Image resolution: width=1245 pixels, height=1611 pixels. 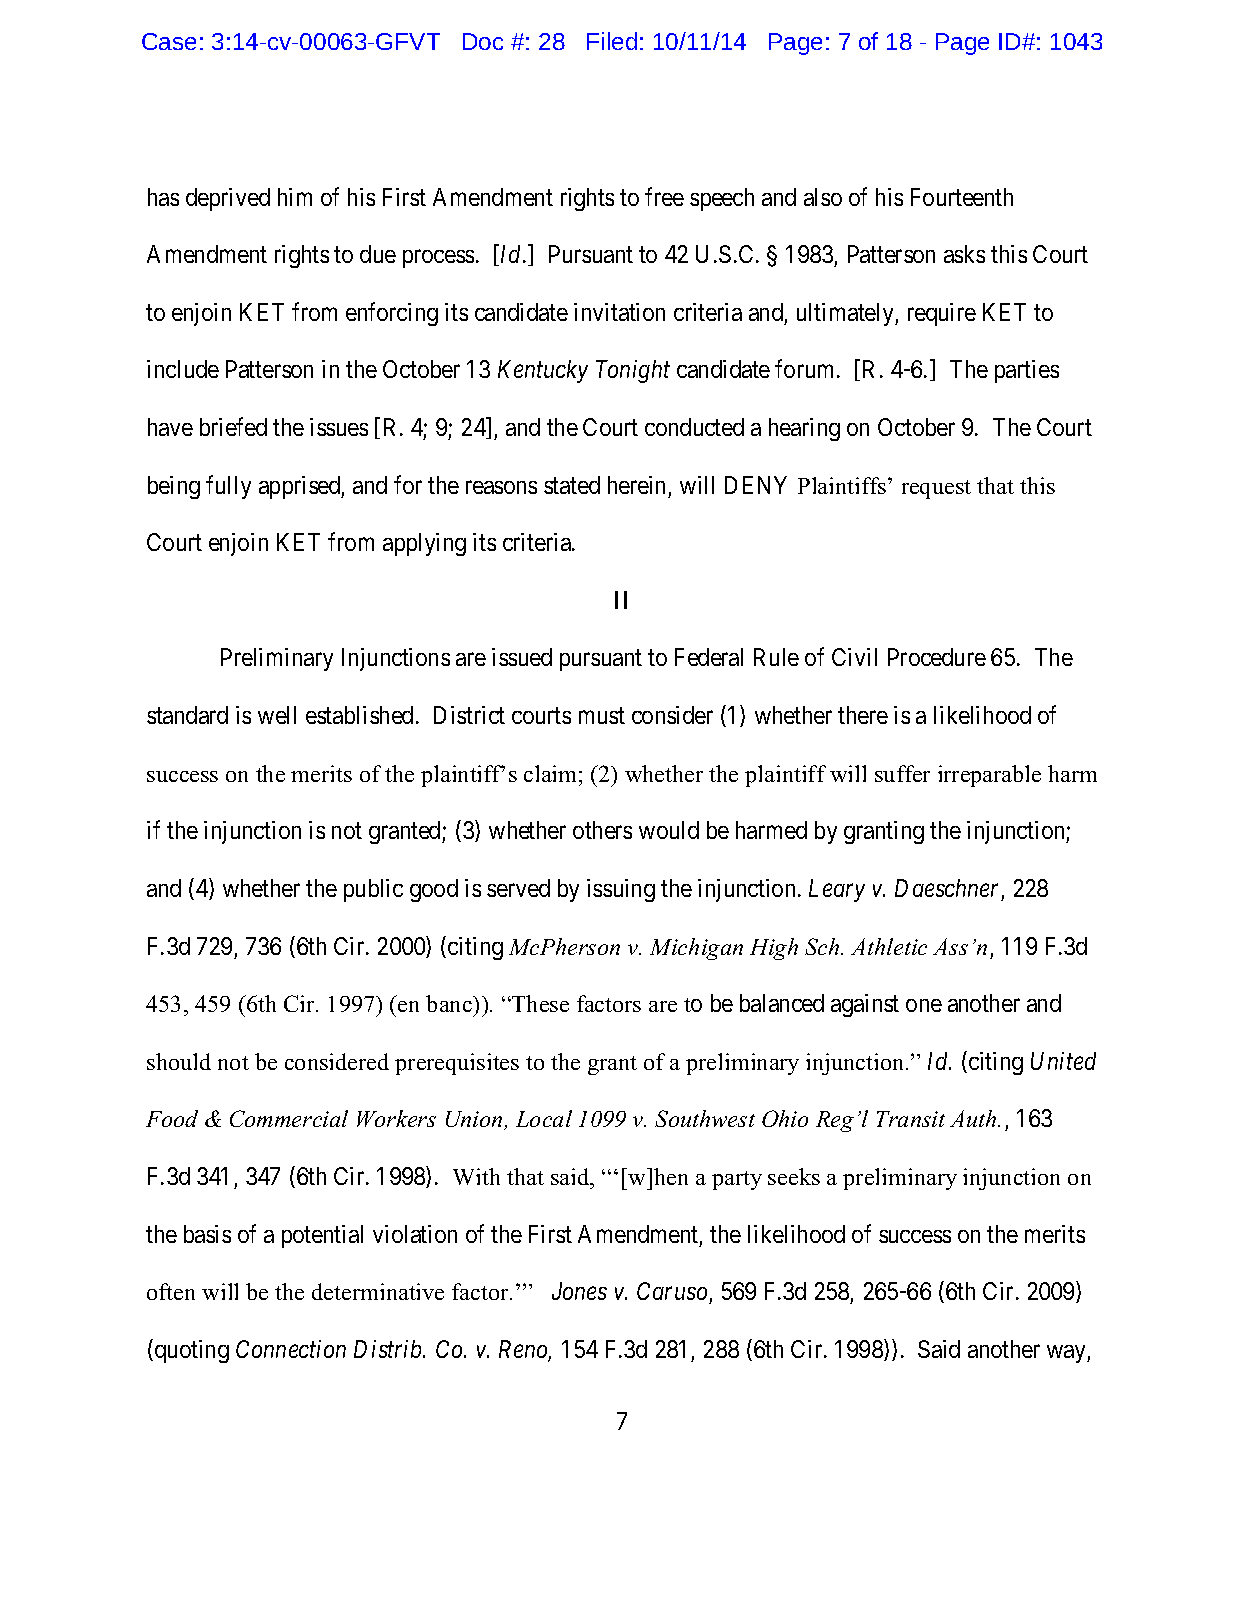 What do you see at coordinates (612, 41) in the image?
I see `Filed` at bounding box center [612, 41].
